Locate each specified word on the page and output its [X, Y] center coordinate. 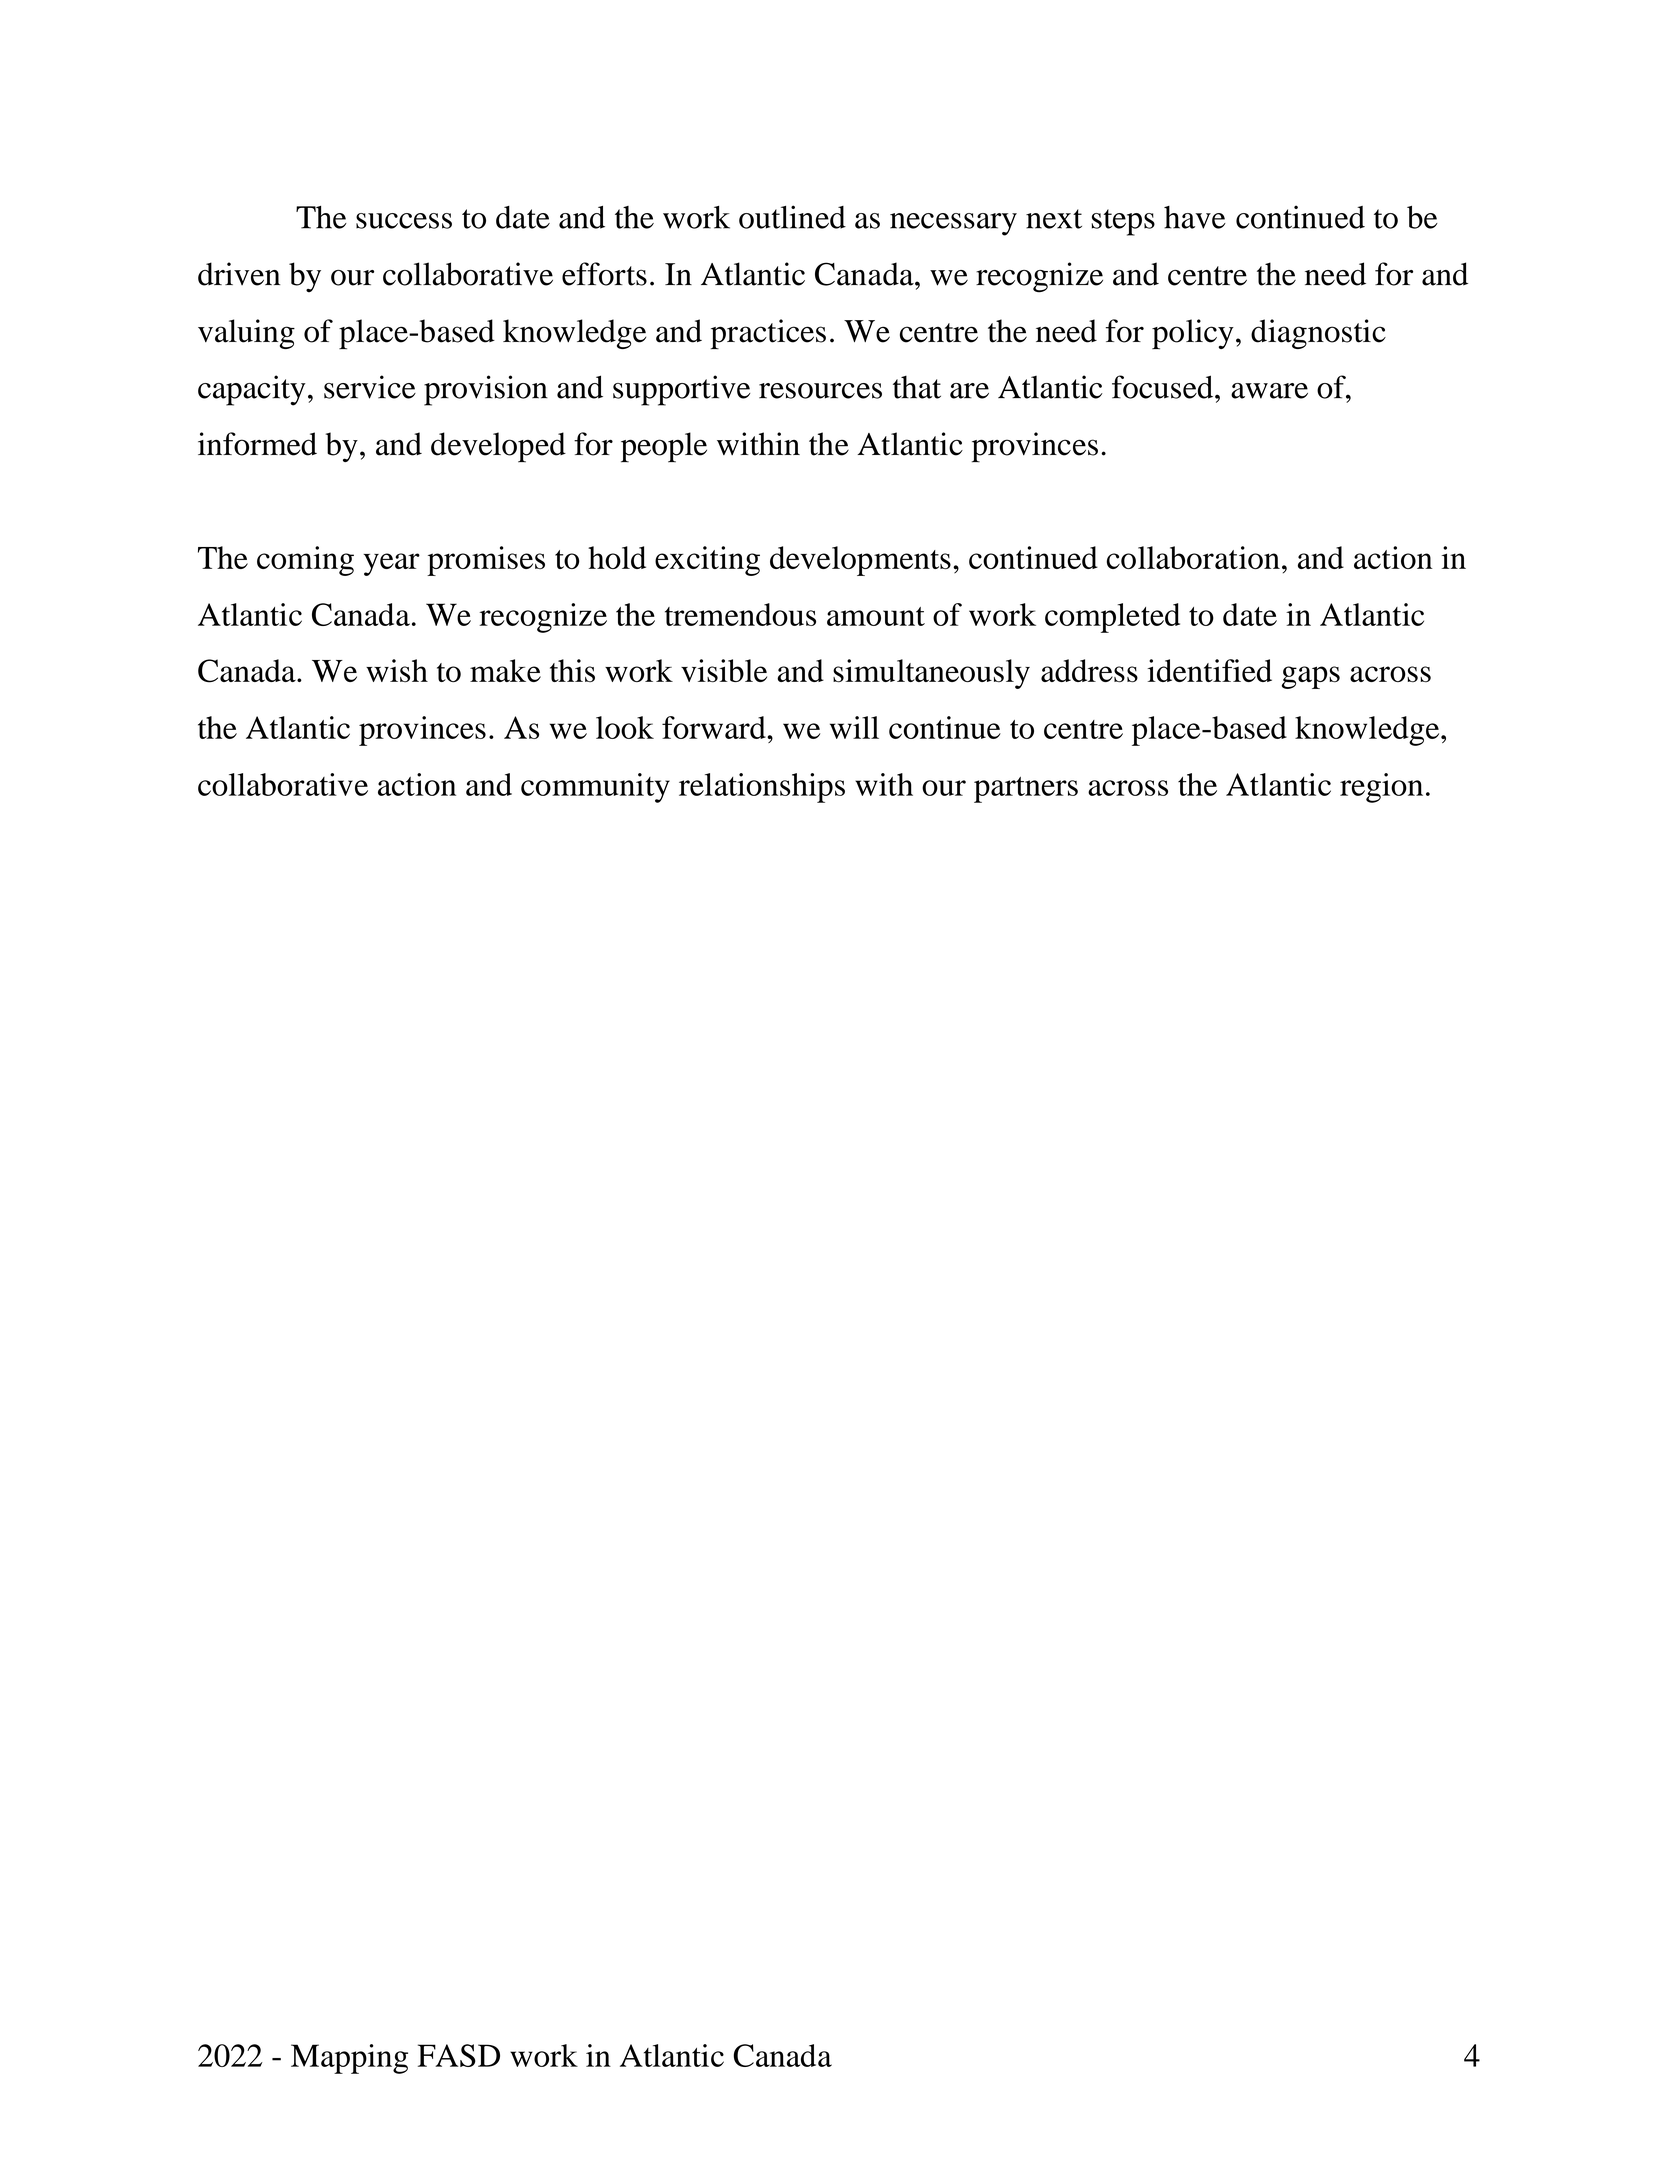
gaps [1311, 677]
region [1381, 788]
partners [1026, 790]
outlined [792, 217]
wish [397, 671]
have [1195, 217]
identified [1210, 670]
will [854, 727]
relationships [762, 788]
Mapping [349, 2059]
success [404, 221]
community [595, 788]
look [625, 727]
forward [715, 727]
